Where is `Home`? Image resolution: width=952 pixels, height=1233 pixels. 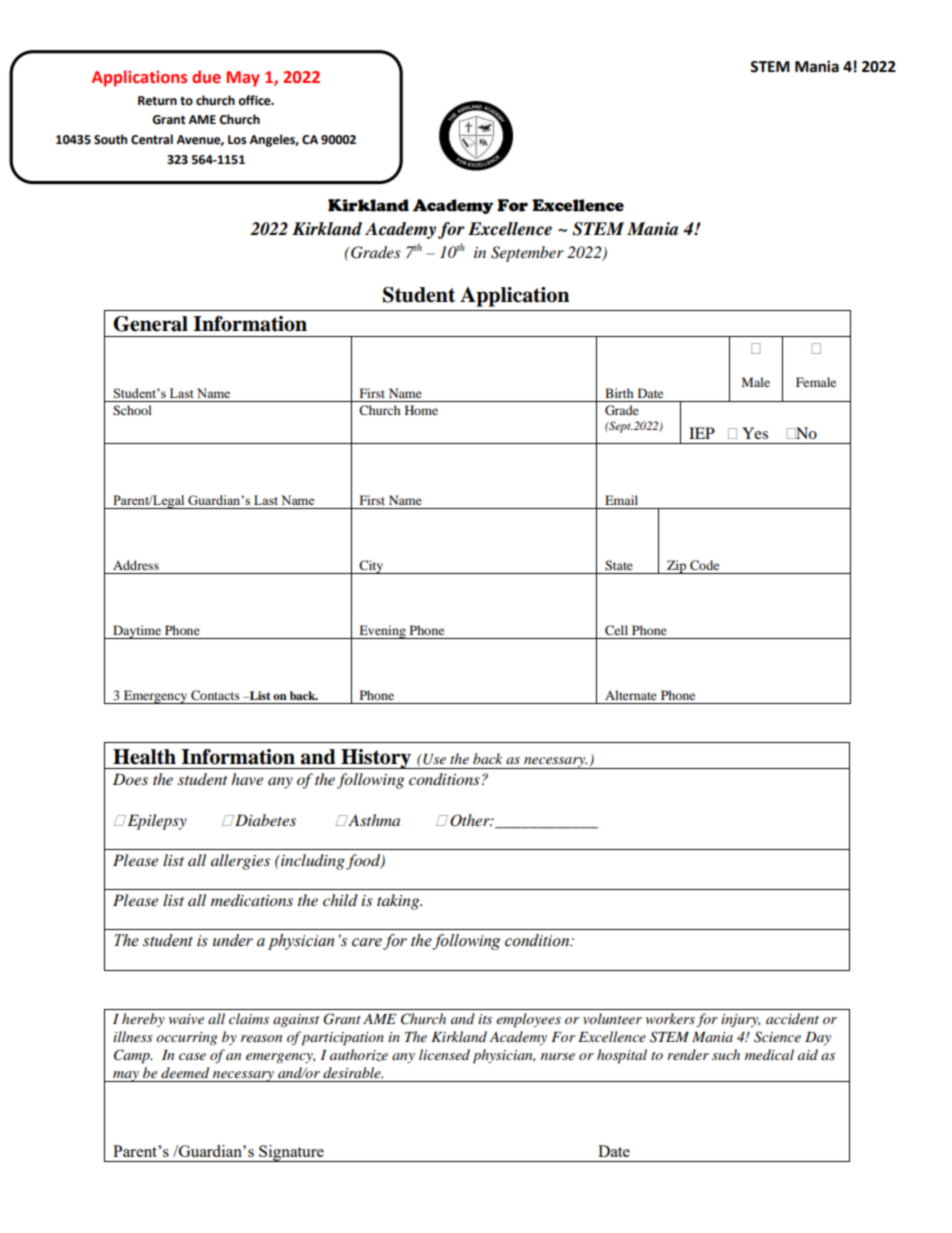
Home is located at coordinates (421, 410).
